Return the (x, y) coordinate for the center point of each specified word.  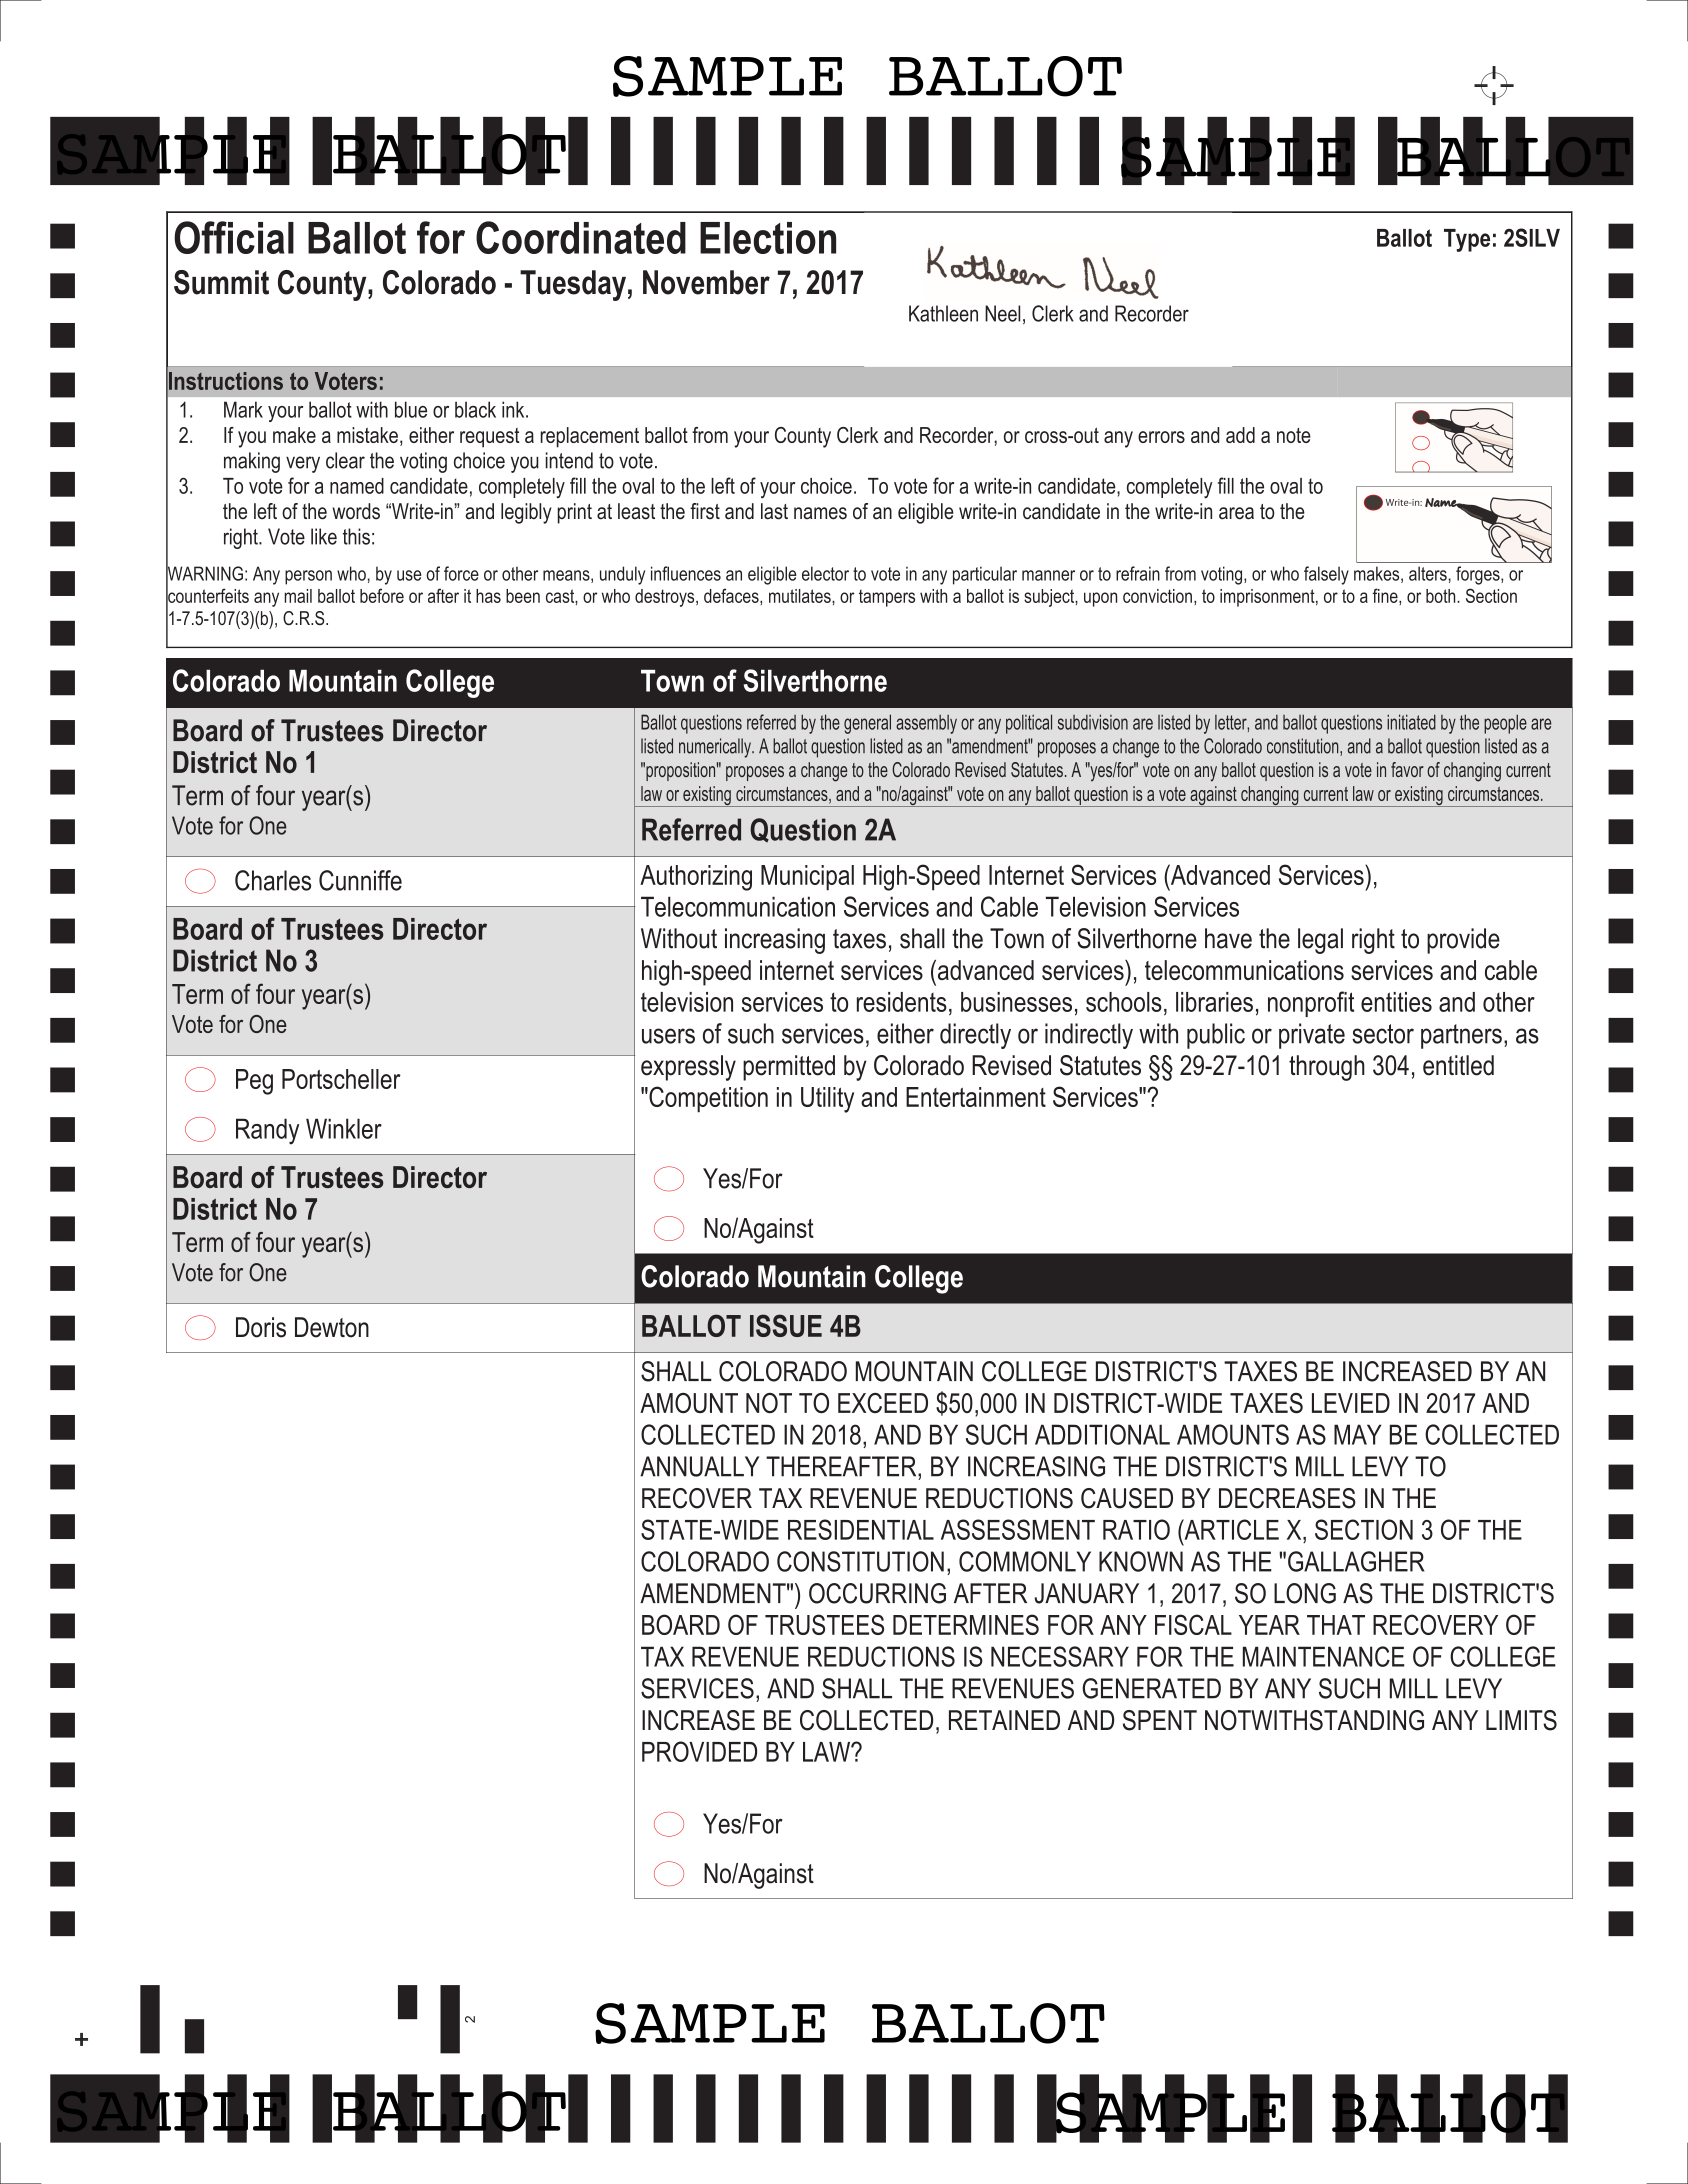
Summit (221, 282)
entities (1396, 1002)
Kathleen (943, 313)
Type (1467, 240)
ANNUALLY (699, 1466)
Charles (273, 880)
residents (902, 1002)
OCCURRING (877, 1593)
